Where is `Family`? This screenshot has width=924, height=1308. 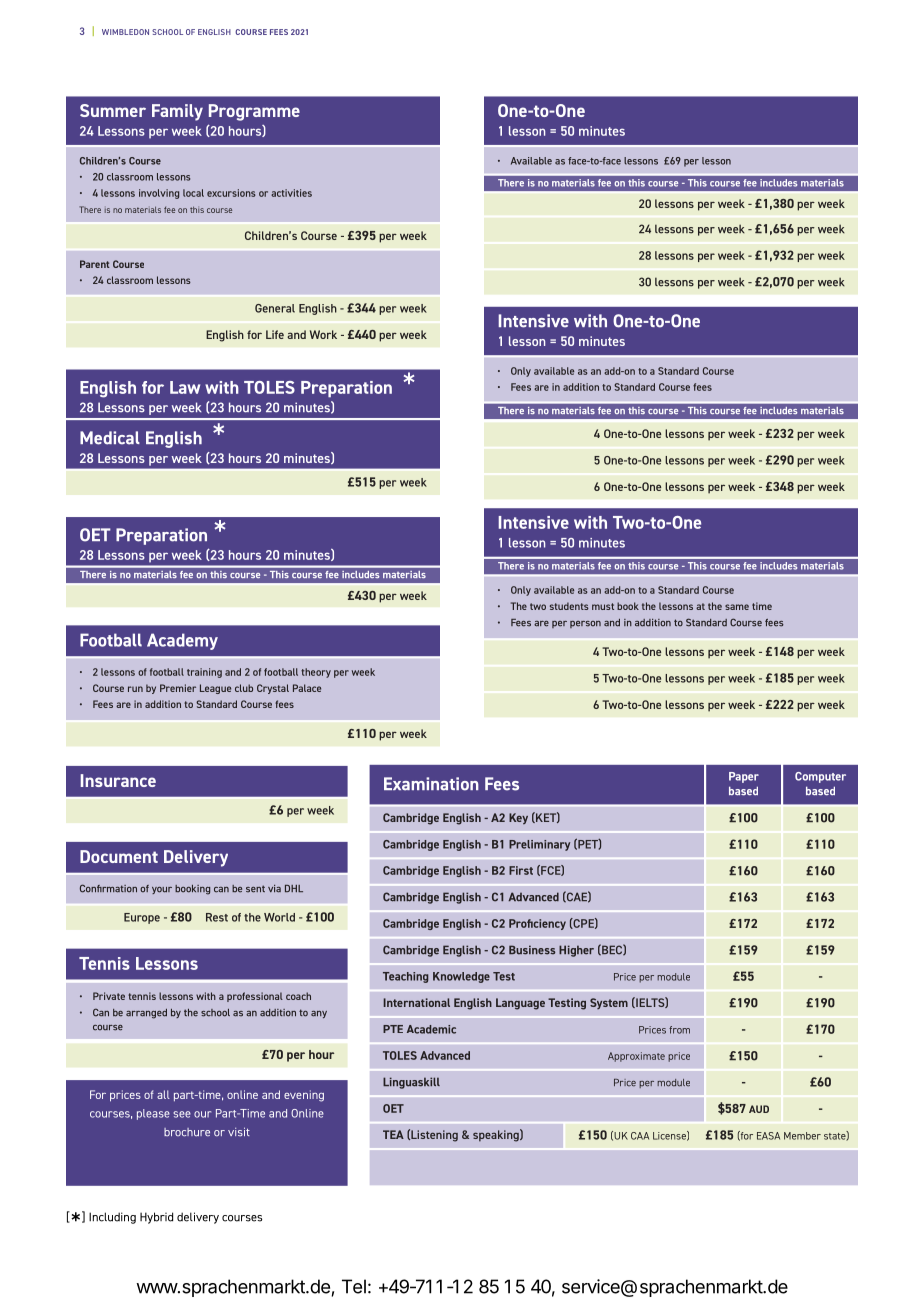 Family is located at coordinates (177, 112).
